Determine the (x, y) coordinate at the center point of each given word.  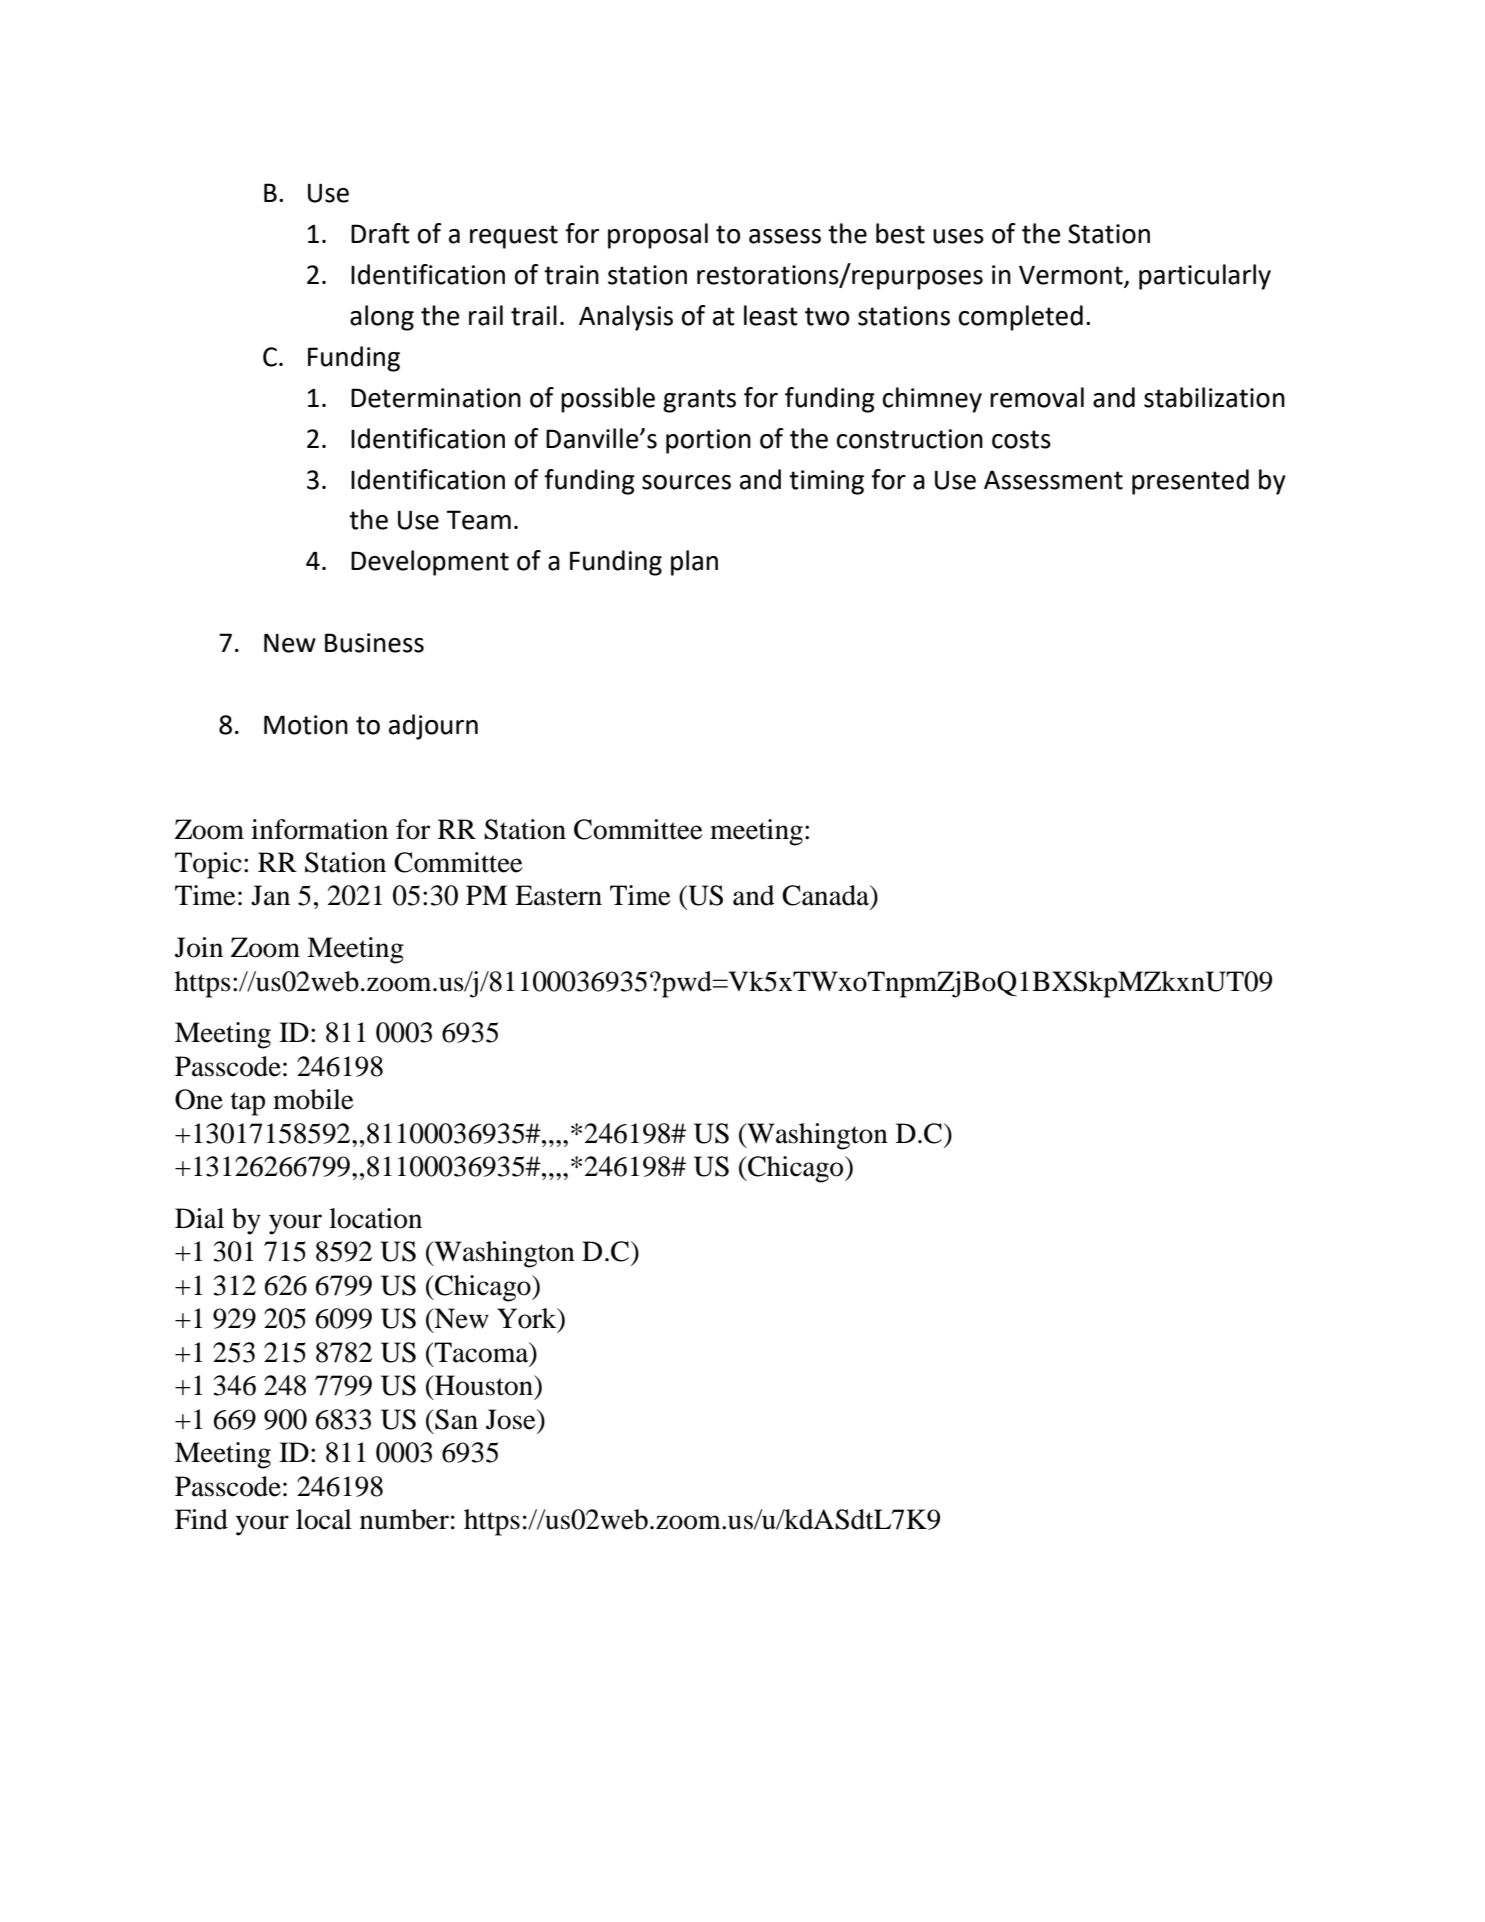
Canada (827, 896)
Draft (380, 233)
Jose (512, 1419)
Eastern (558, 895)
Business (374, 643)
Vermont (1072, 276)
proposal (658, 236)
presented (1190, 482)
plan (694, 563)
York (528, 1318)
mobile (313, 1099)
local (324, 1519)
